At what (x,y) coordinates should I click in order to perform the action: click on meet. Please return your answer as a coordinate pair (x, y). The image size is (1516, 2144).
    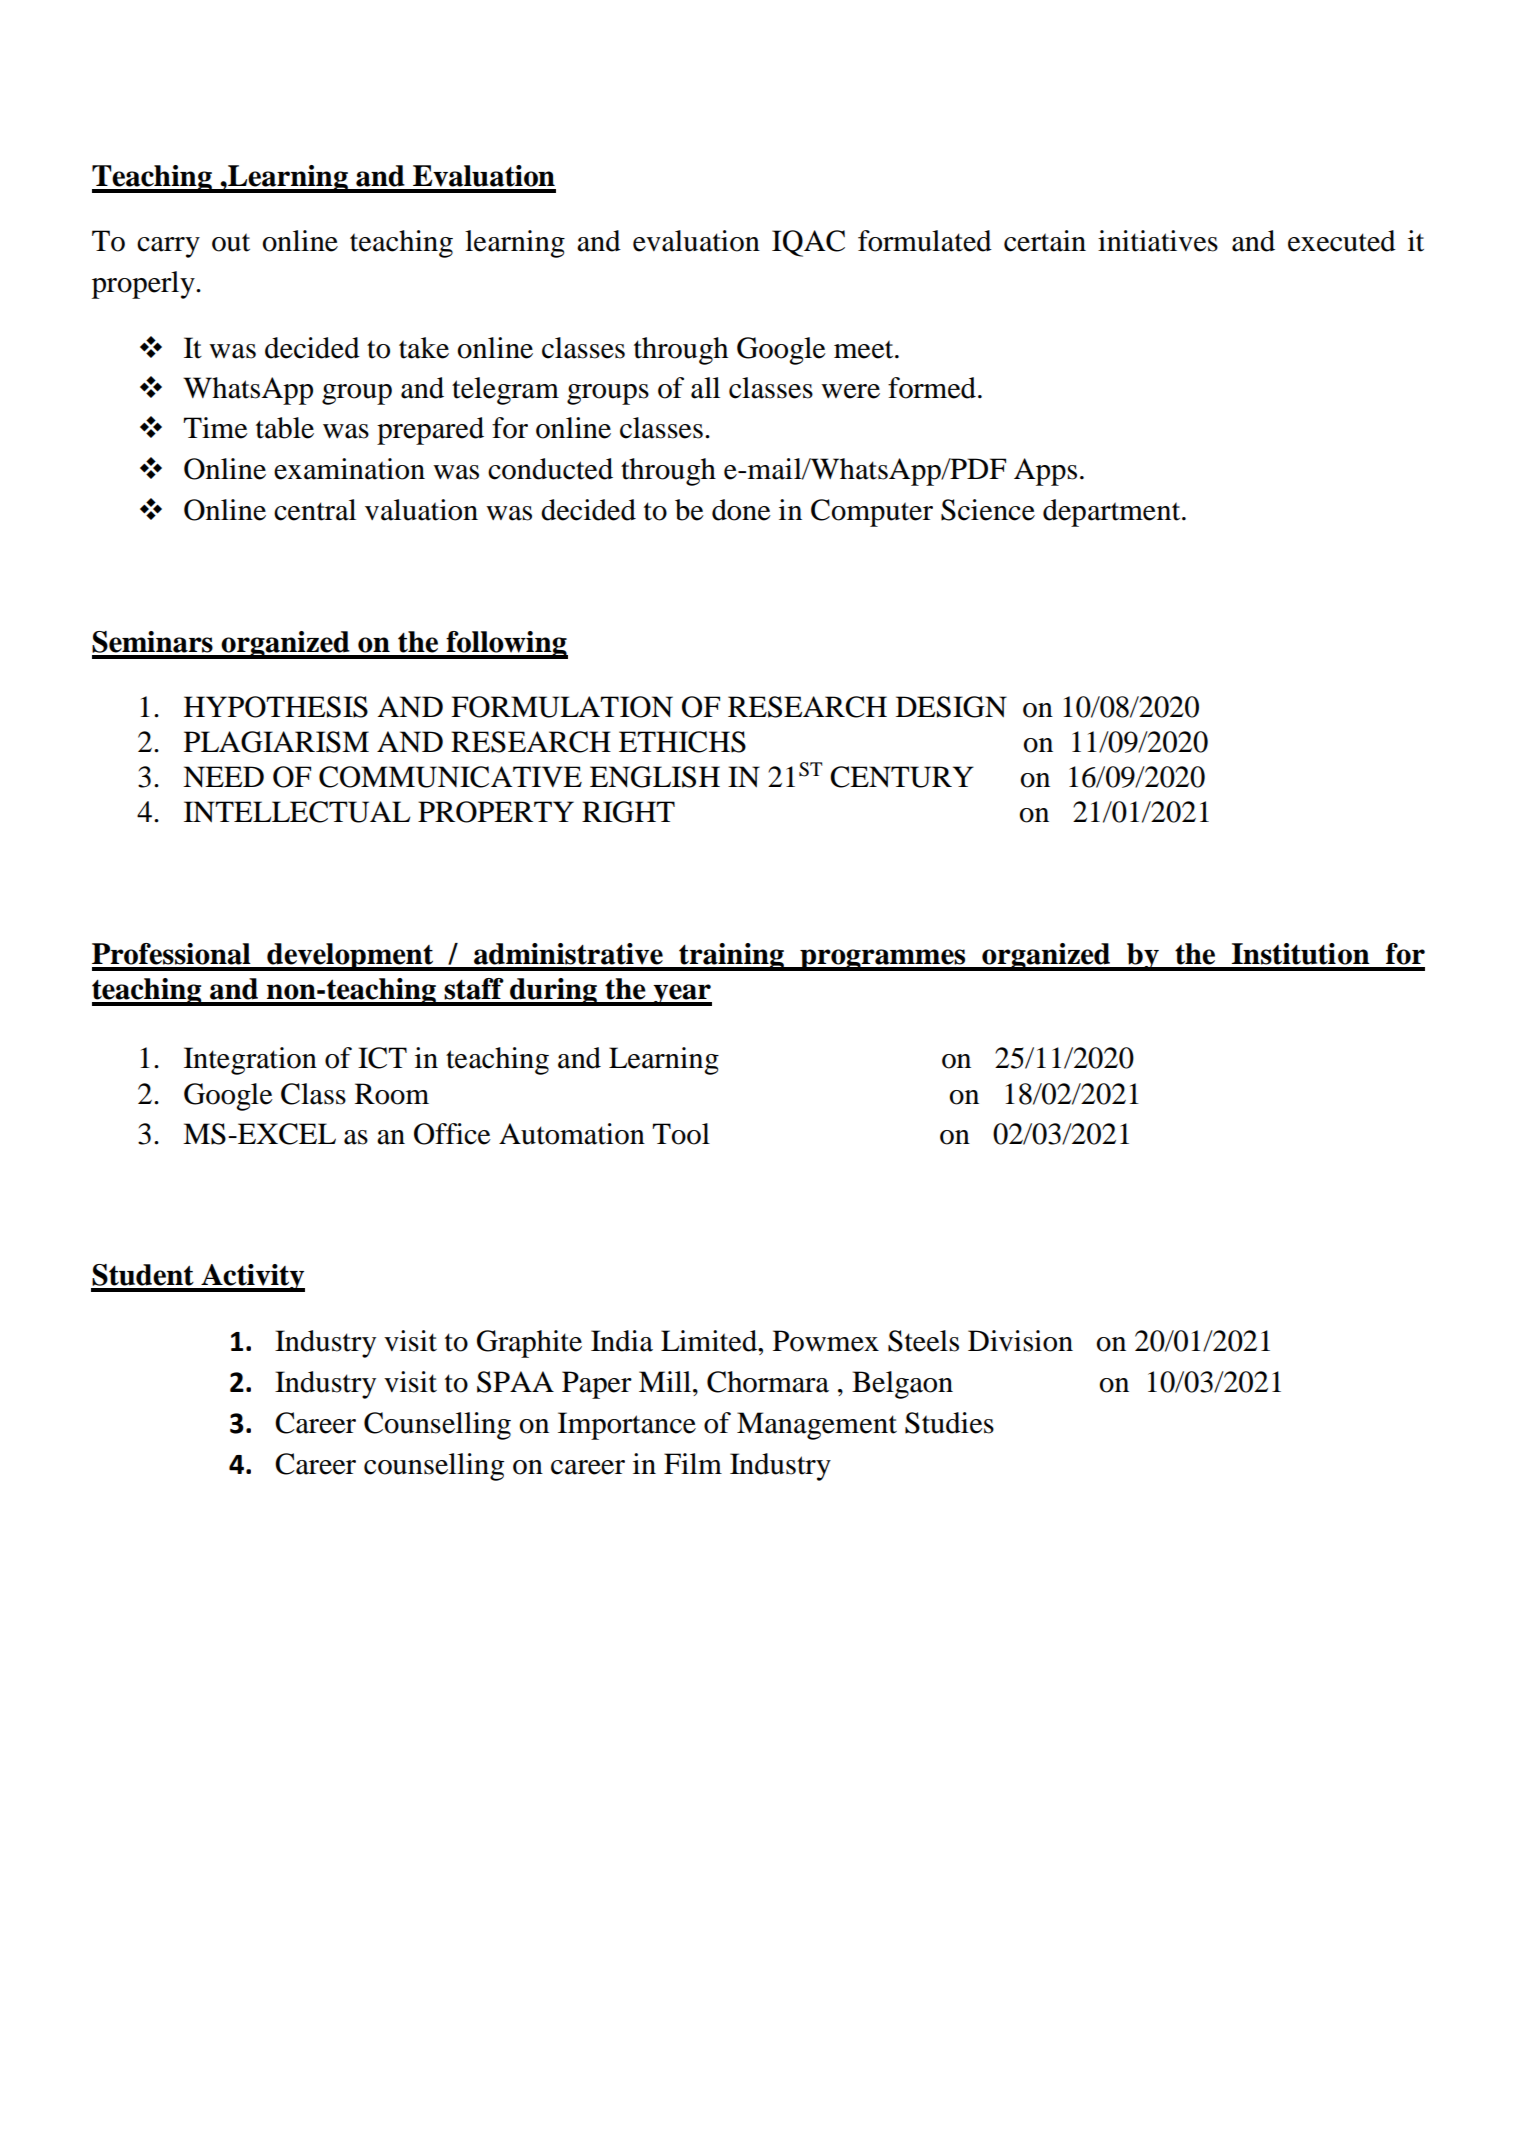
    Looking at the image, I should click on (865, 349).
